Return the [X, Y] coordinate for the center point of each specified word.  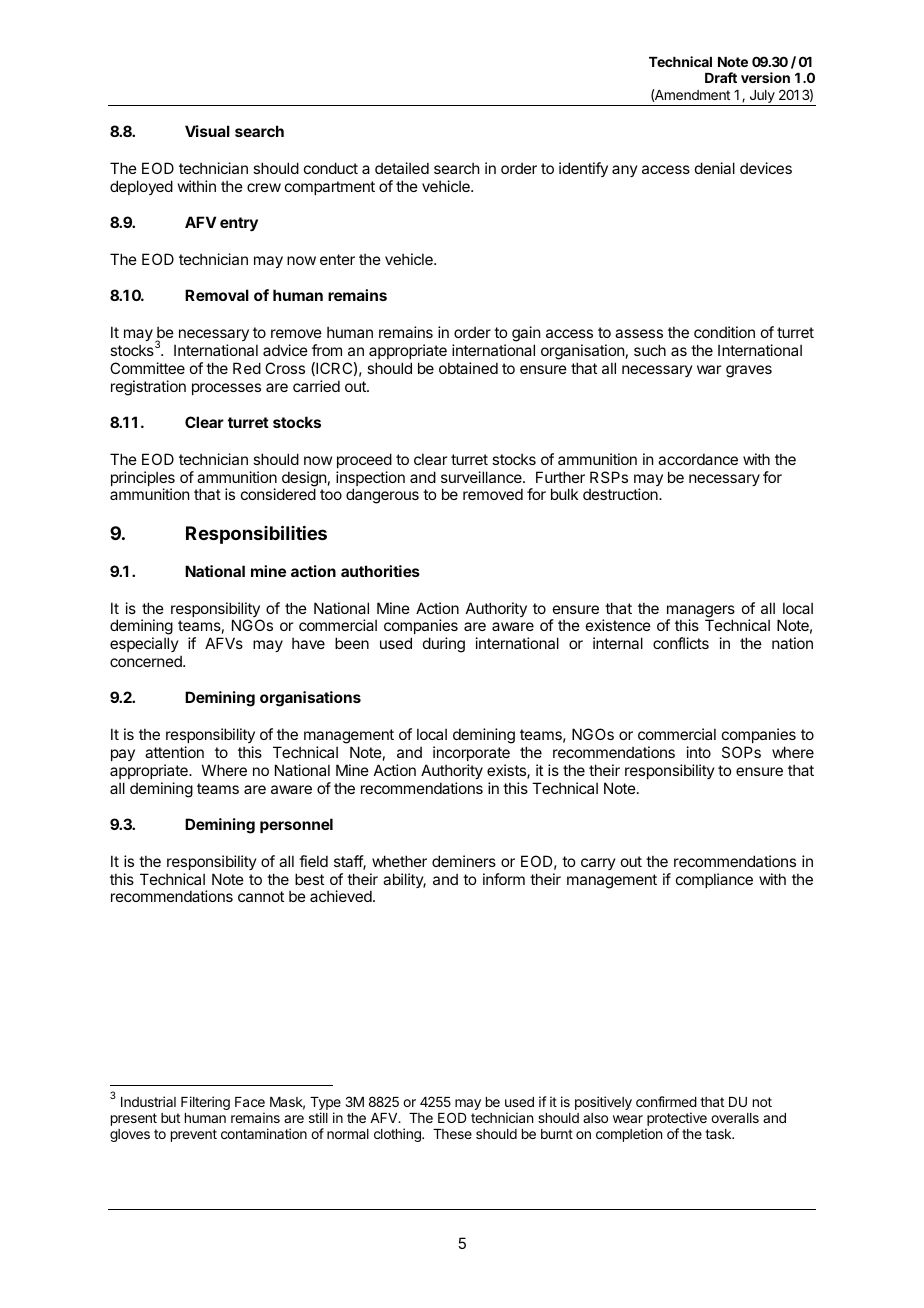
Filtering [205, 1103]
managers [701, 612]
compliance [714, 880]
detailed [402, 168]
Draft [721, 77]
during [444, 645]
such [650, 350]
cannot [261, 896]
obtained [468, 368]
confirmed [666, 1101]
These [452, 1134]
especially [144, 644]
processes [226, 389]
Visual [207, 131]
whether [399, 861]
